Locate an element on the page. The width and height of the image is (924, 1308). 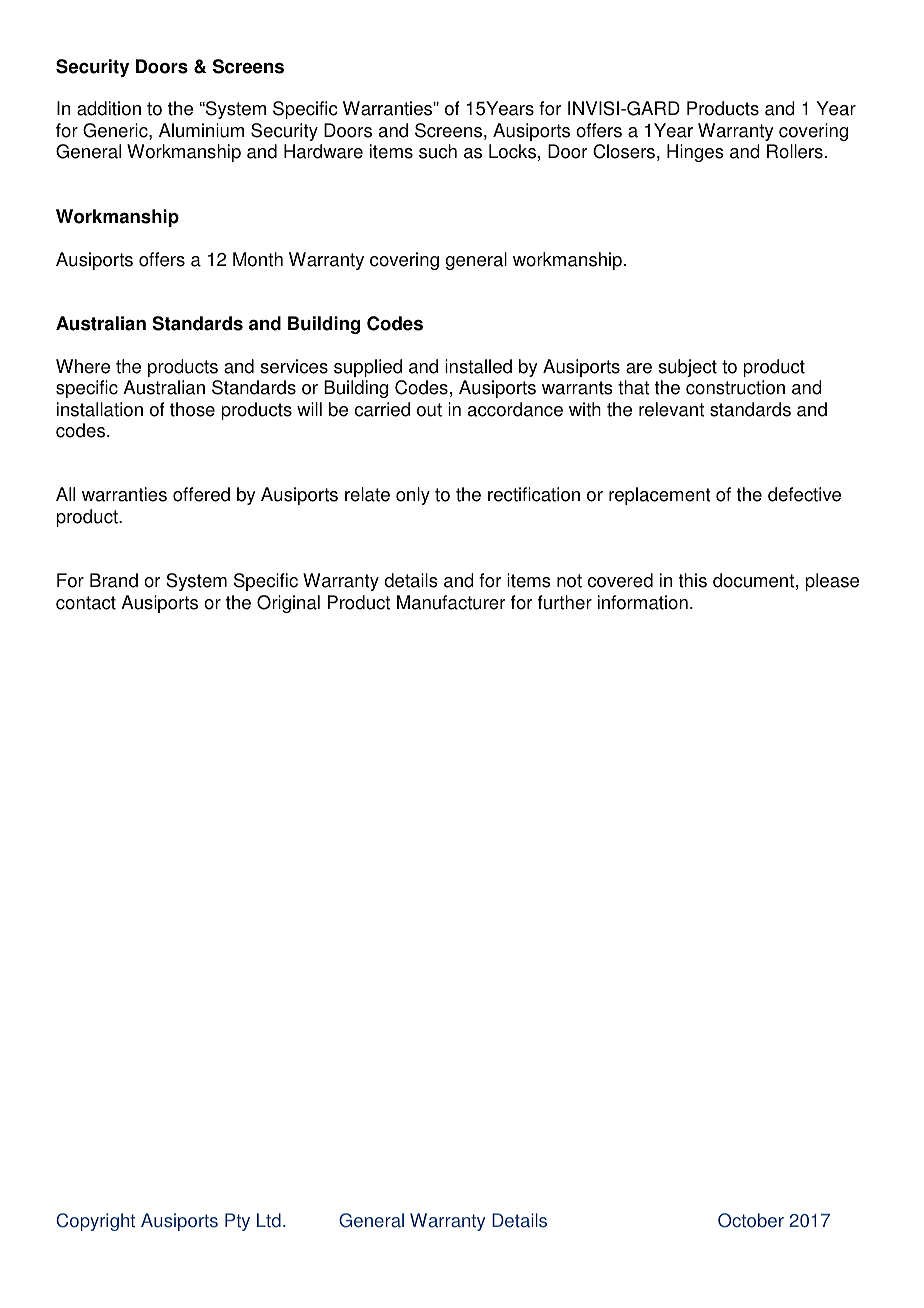
Aluminium is located at coordinates (201, 130).
